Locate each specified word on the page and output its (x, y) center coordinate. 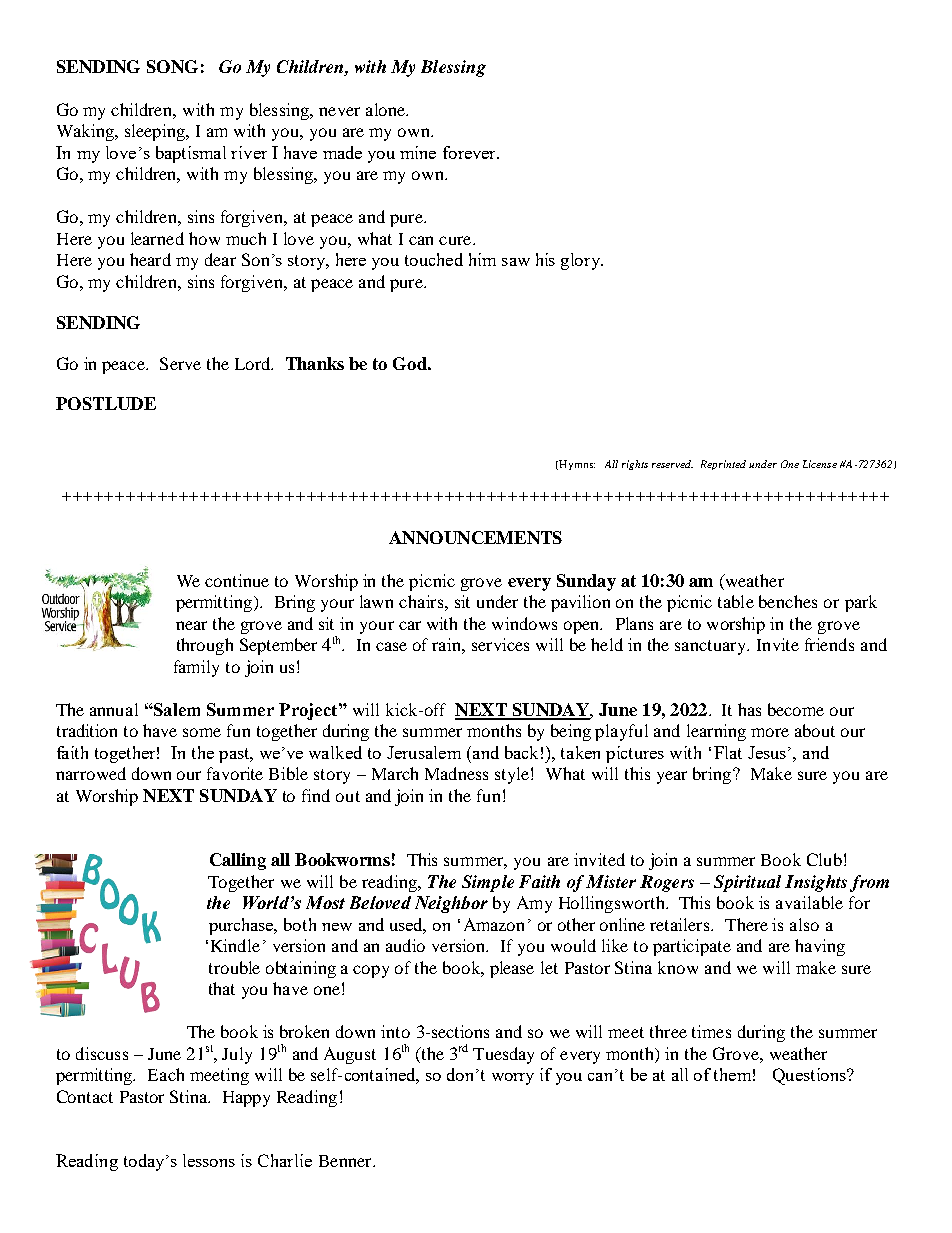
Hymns (576, 465)
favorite (235, 773)
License (820, 464)
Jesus (767, 752)
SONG (172, 66)
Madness (456, 773)
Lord (254, 363)
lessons (209, 1160)
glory (582, 261)
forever (470, 152)
